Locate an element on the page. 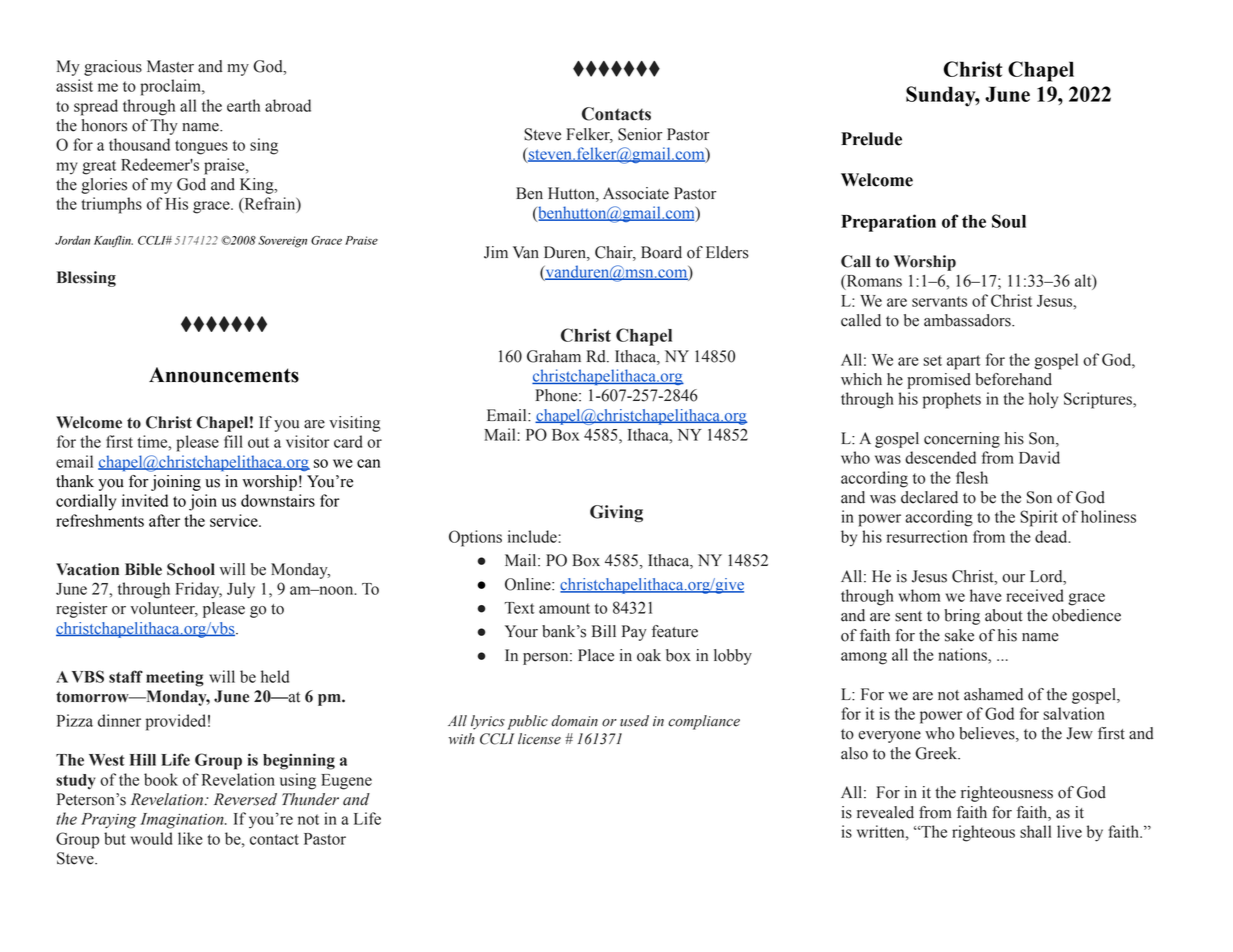 The image size is (1233, 952). School is located at coordinates (191, 569).
